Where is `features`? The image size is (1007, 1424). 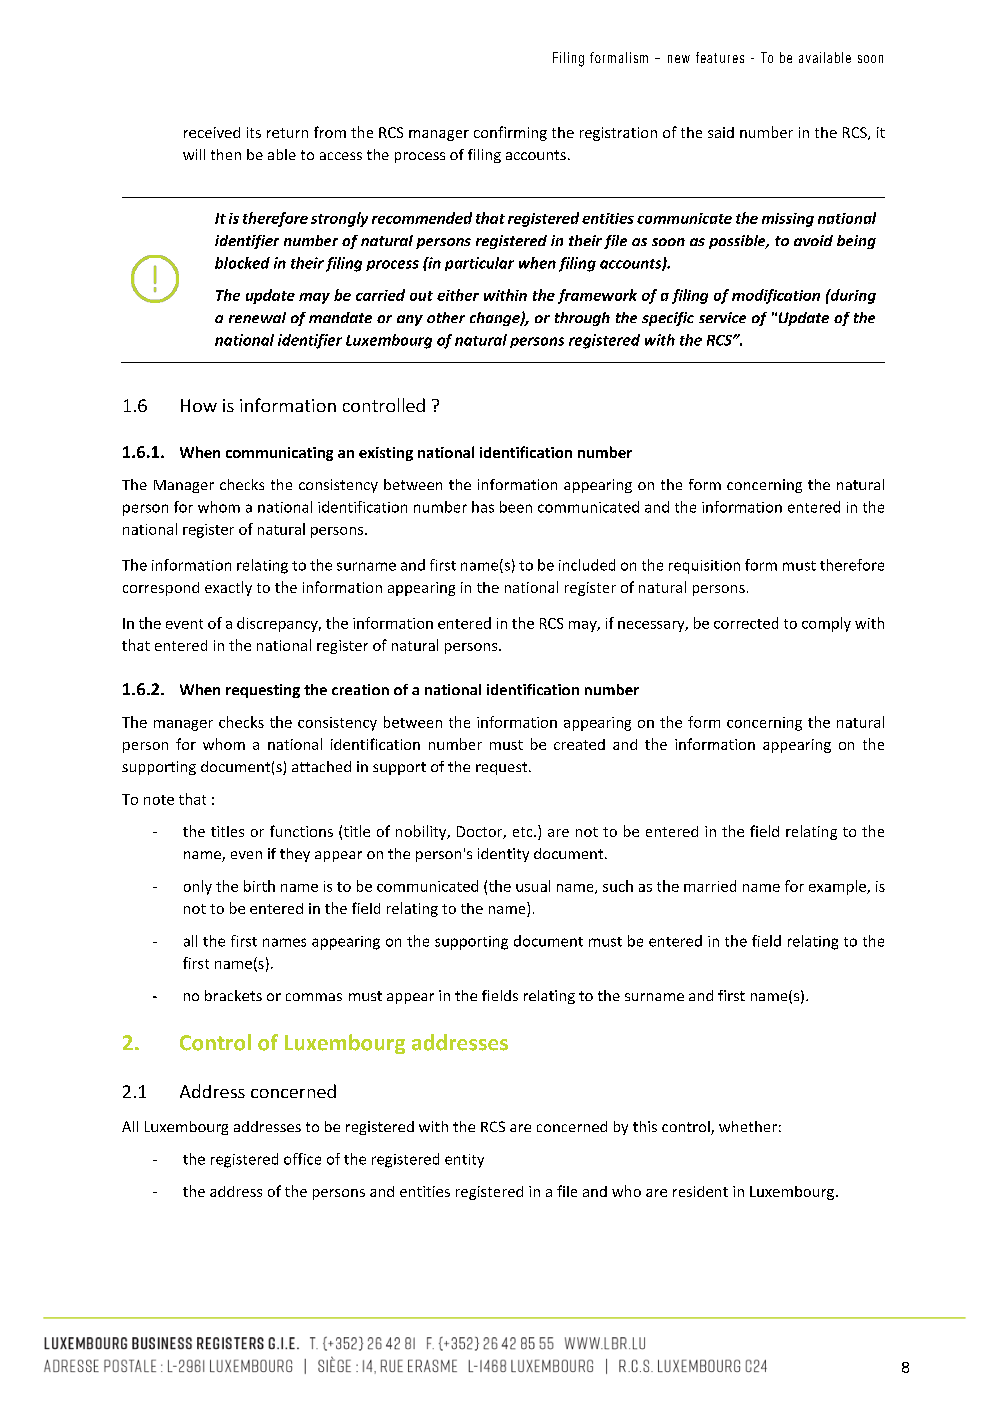 features is located at coordinates (720, 57).
